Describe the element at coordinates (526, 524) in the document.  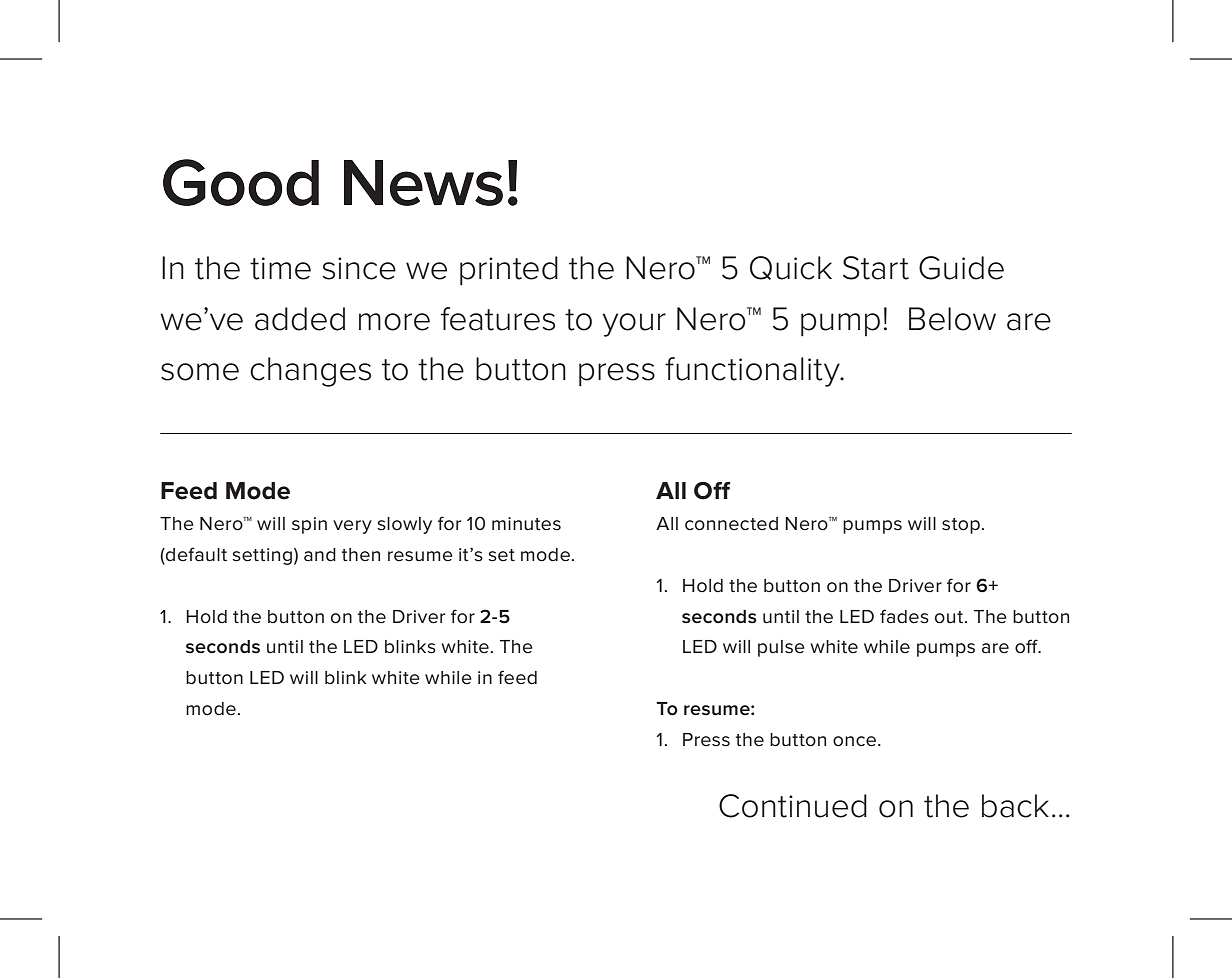
I see `minutes` at that location.
